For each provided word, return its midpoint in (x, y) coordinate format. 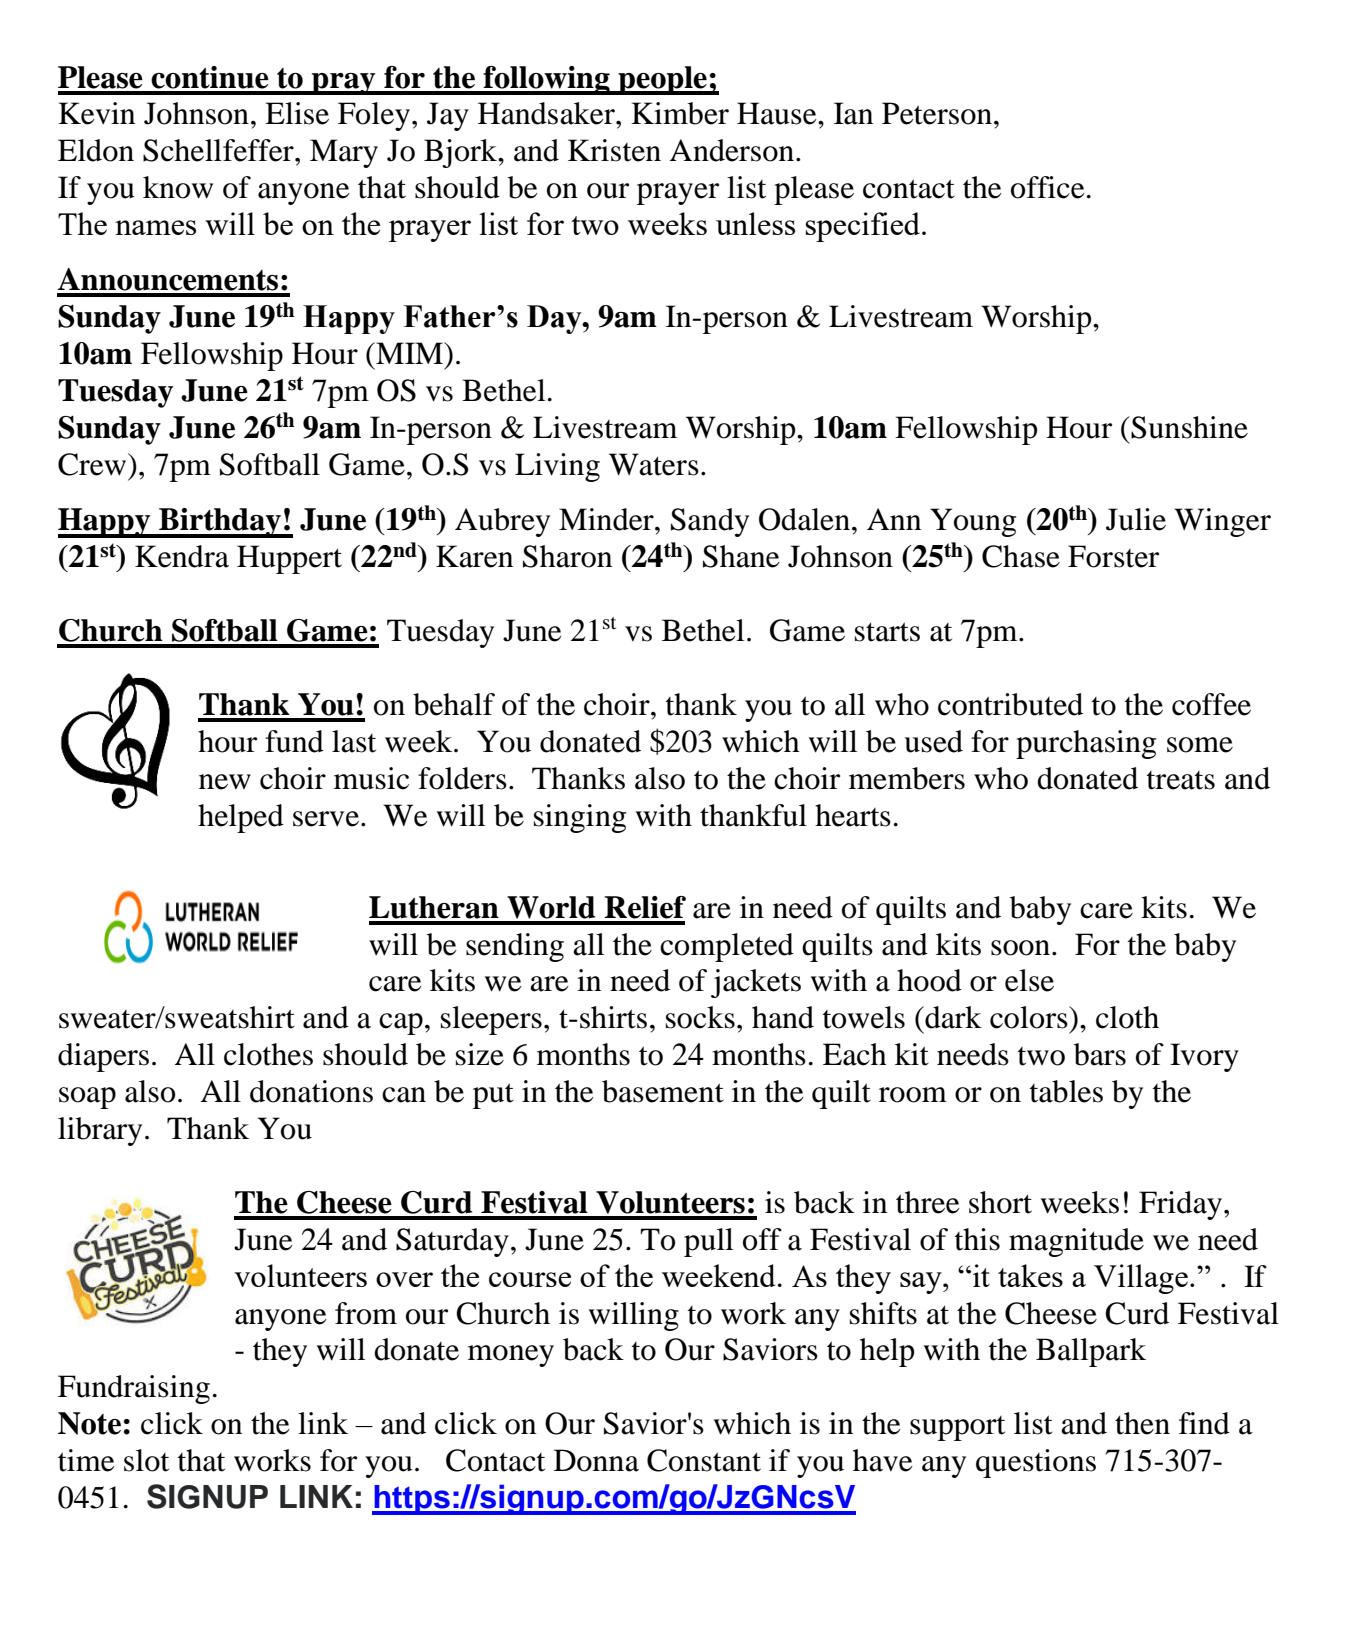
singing (580, 818)
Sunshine (1189, 427)
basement (663, 1091)
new (225, 782)
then (1142, 1423)
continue (210, 77)
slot (146, 1460)
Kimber (680, 113)
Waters (654, 464)
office (1048, 187)
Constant (704, 1460)
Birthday (220, 523)
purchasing (1086, 744)
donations (311, 1091)
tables (1066, 1091)
